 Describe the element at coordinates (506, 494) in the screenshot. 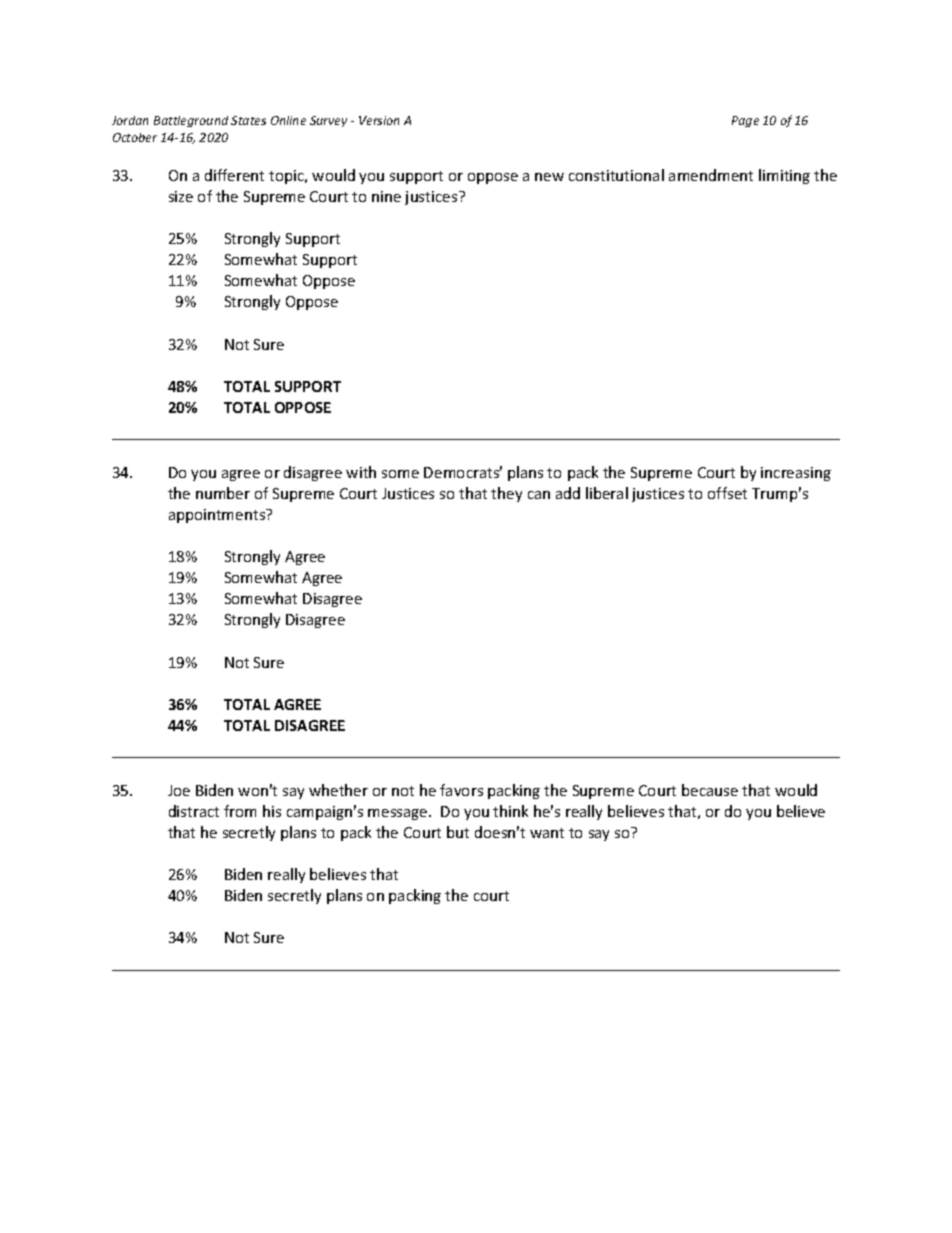

I see `they` at that location.
